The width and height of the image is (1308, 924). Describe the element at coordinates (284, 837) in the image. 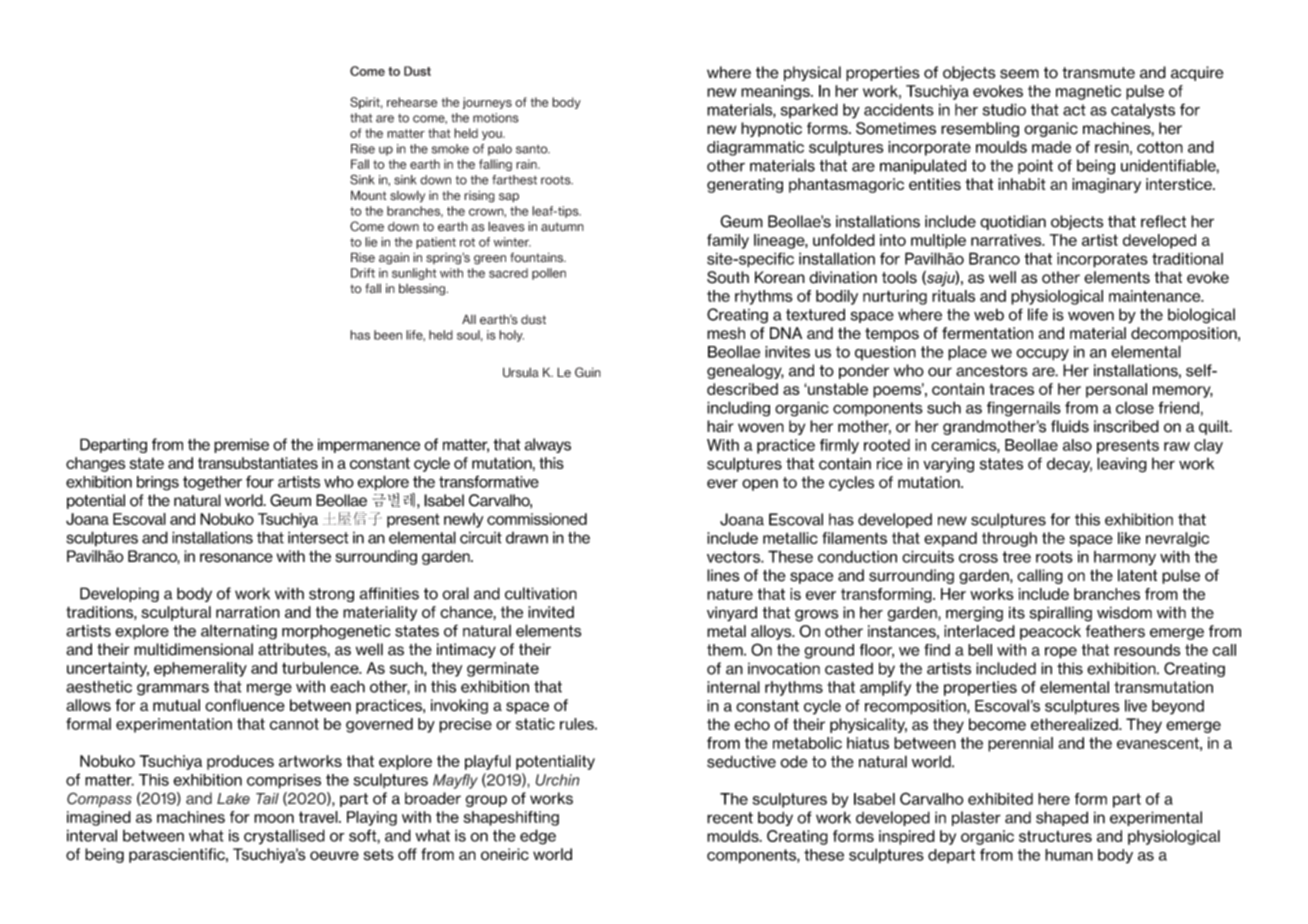

I see `crystallised` at that location.
